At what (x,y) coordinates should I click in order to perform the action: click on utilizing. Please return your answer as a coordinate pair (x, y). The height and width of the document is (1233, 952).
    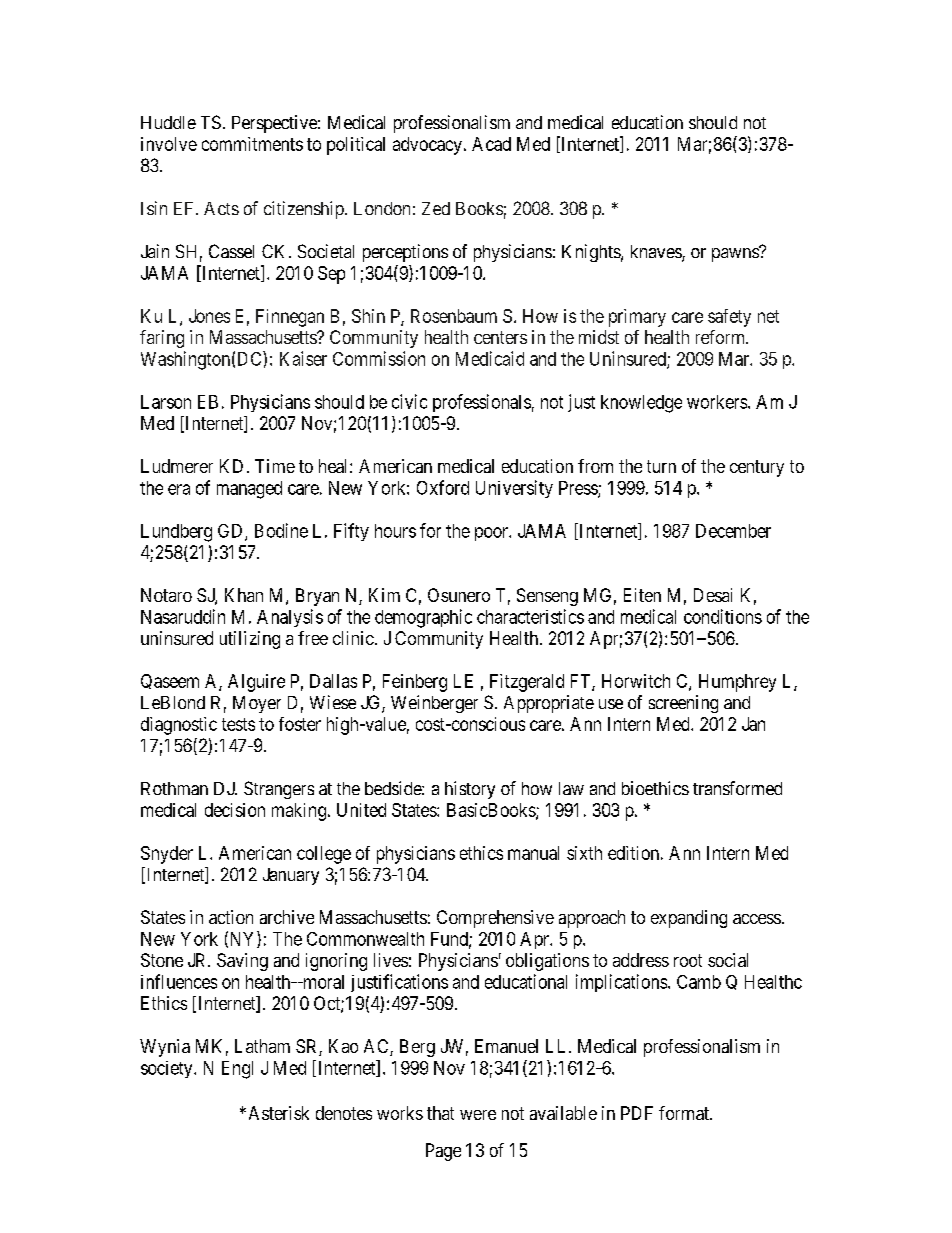
    Looking at the image, I should click on (250, 640).
